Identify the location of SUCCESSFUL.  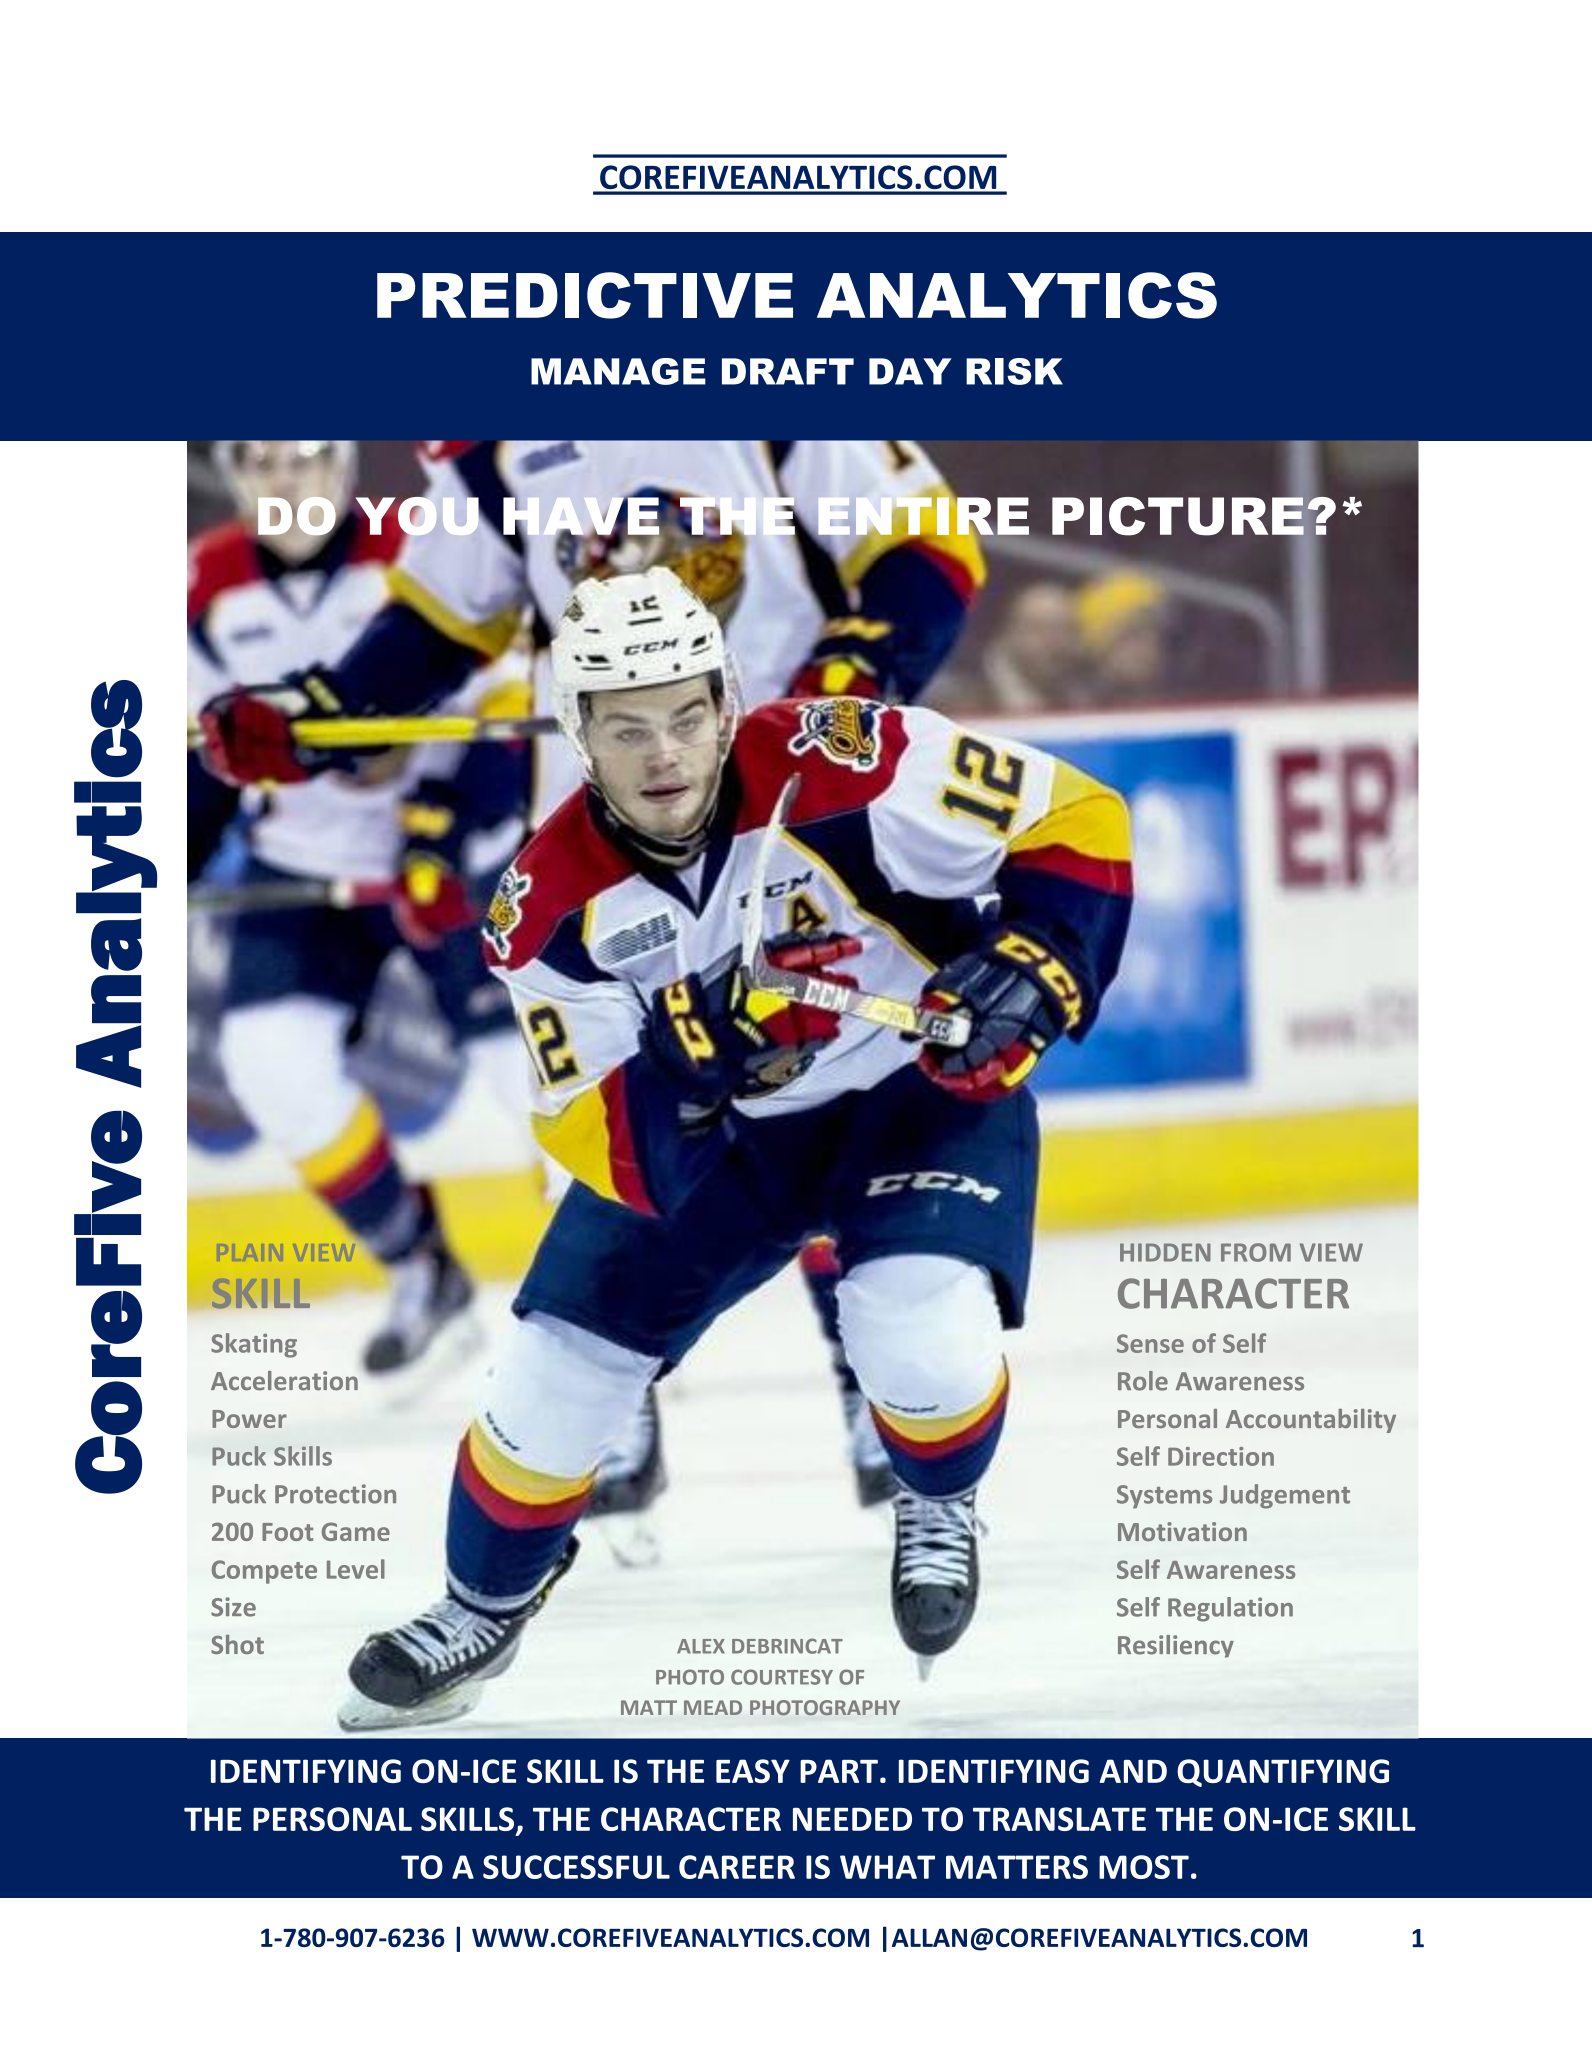
(576, 1867).
